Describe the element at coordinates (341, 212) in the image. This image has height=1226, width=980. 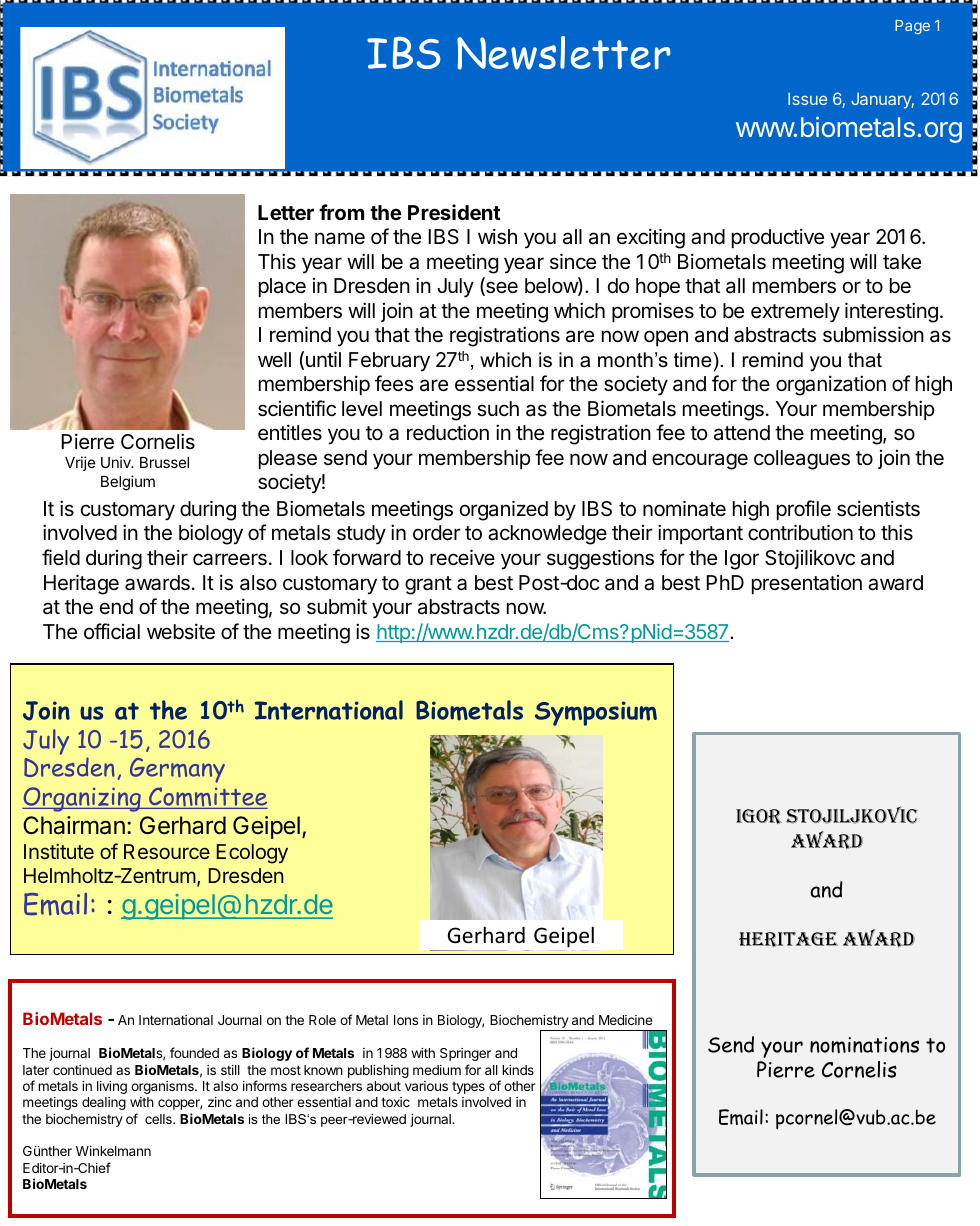
I see `from` at that location.
